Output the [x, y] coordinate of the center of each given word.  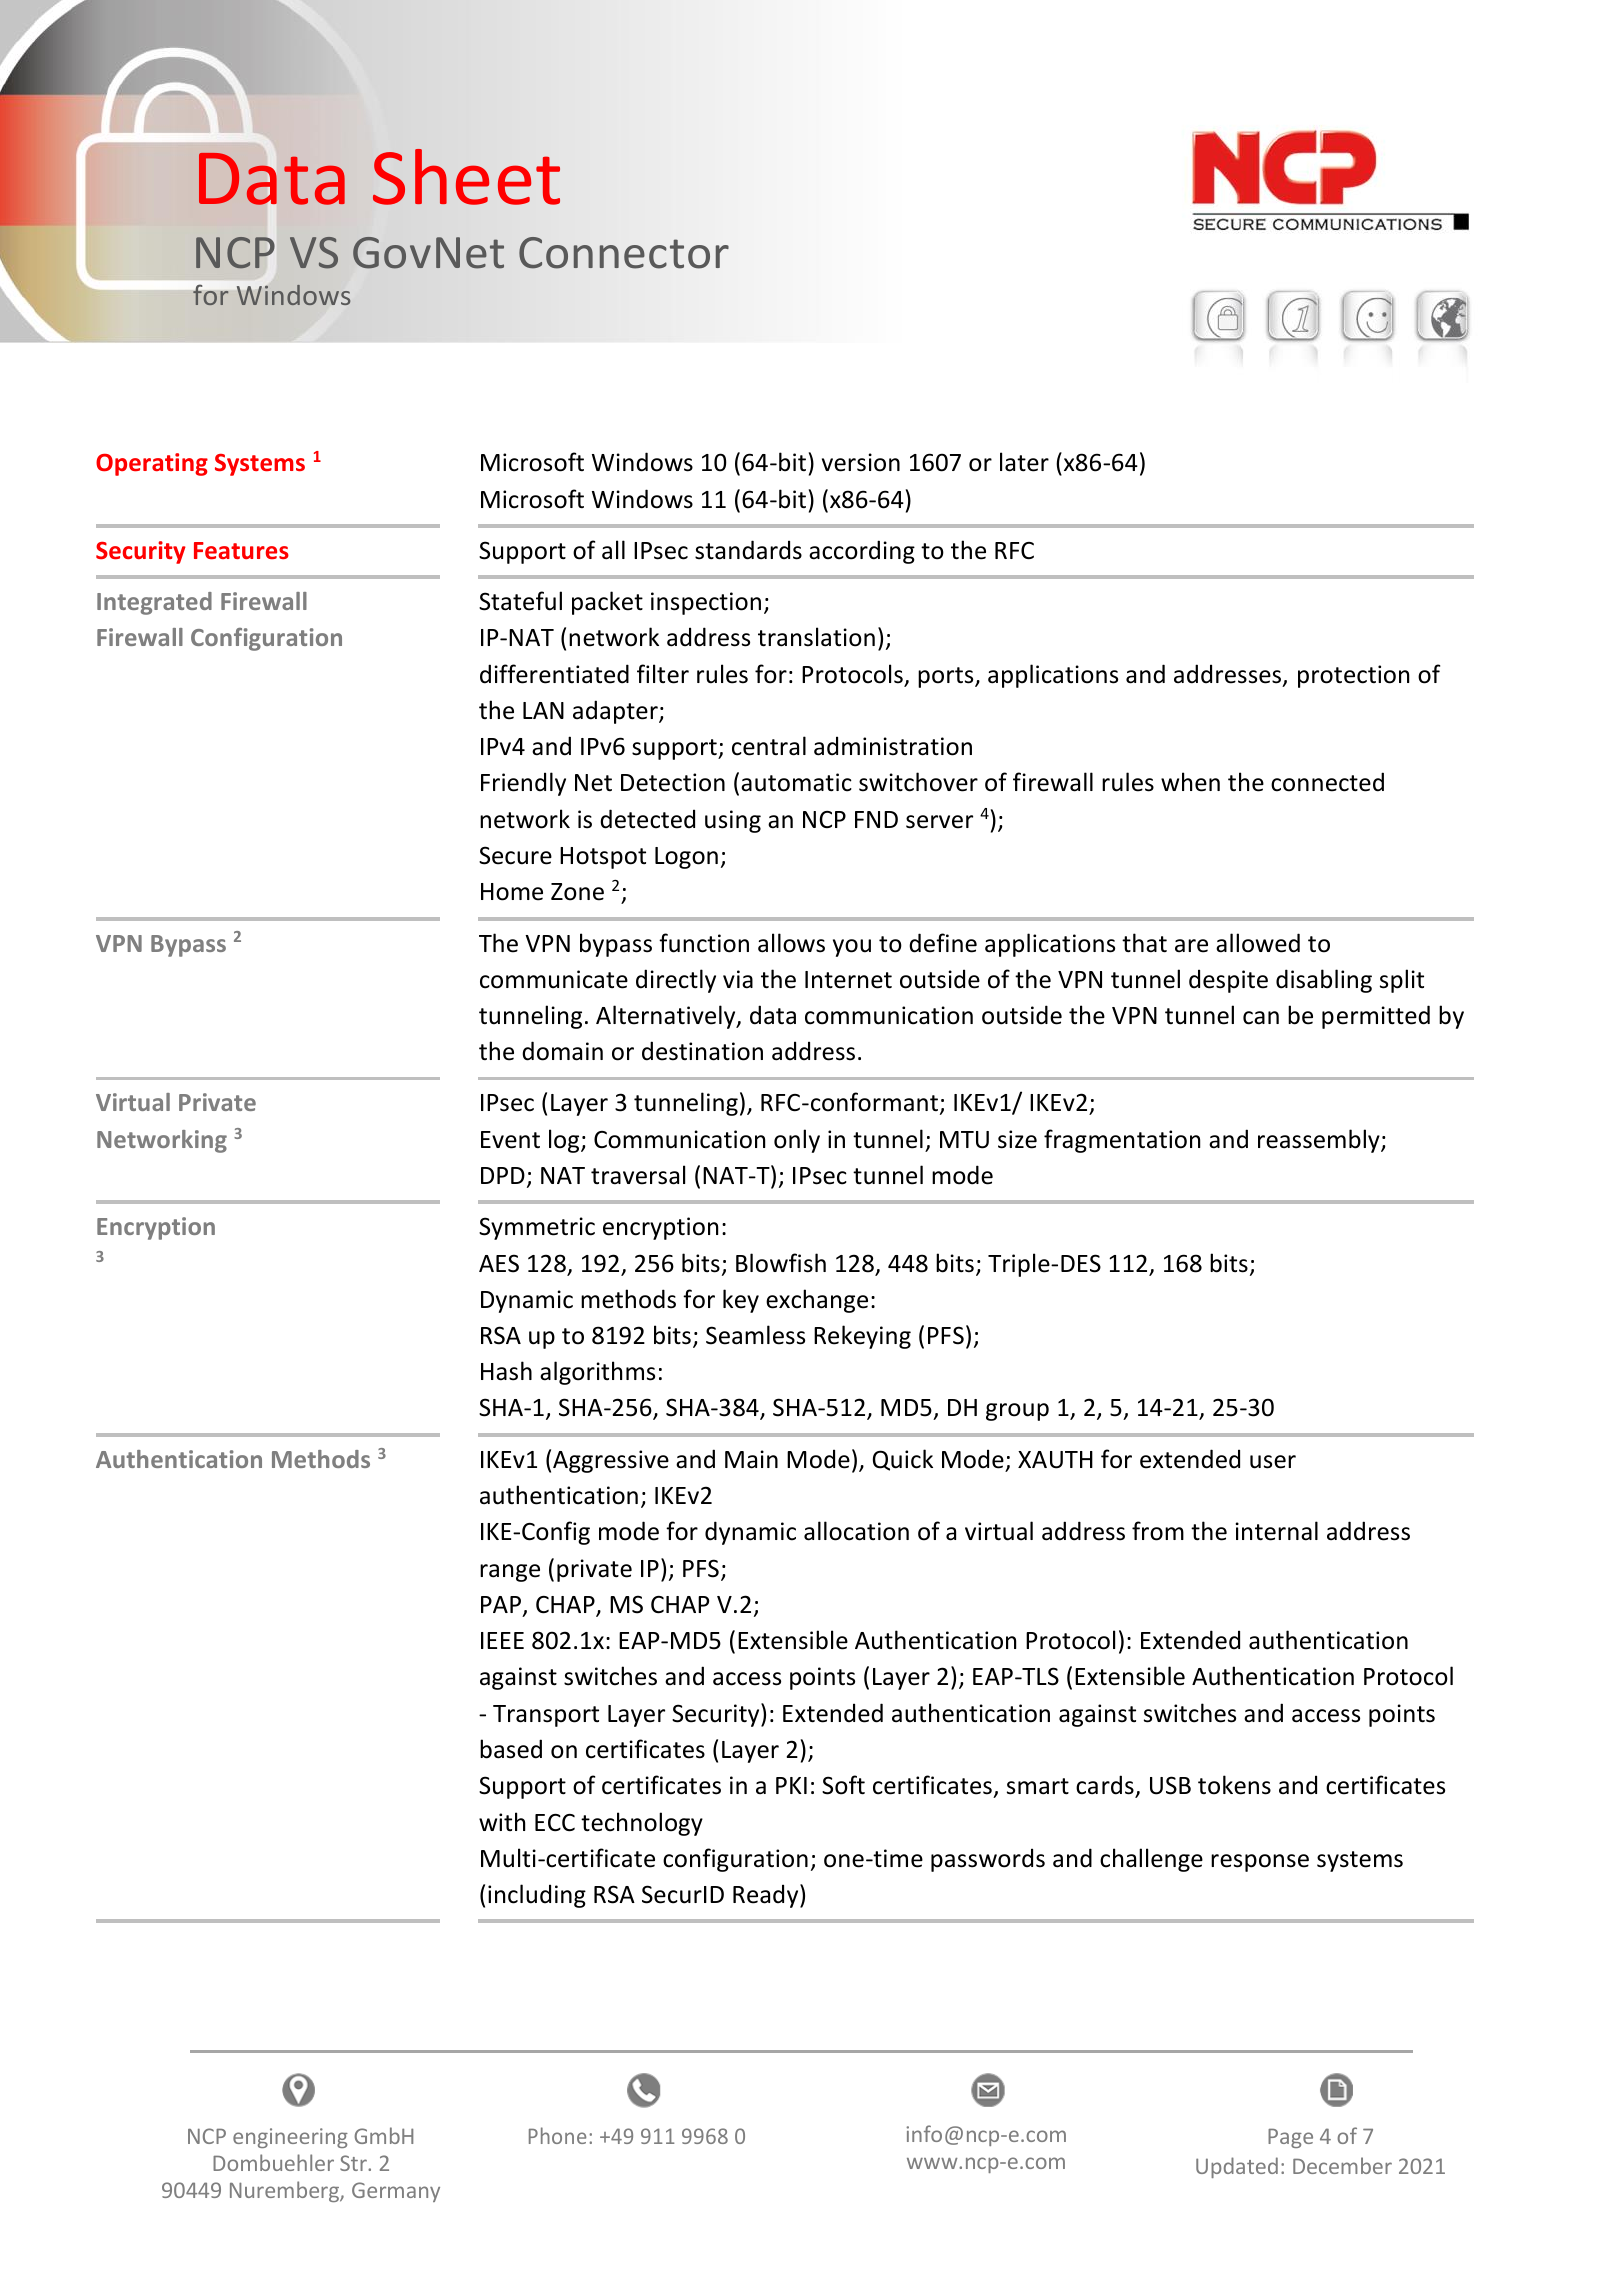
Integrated [154, 603]
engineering [290, 2138]
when [1190, 782]
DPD [503, 1175]
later [1024, 462]
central [769, 746]
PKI [791, 1785]
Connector [624, 253]
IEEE [502, 1640]
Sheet [466, 177]
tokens [1234, 1785]
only [797, 1141]
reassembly [1320, 1141]
